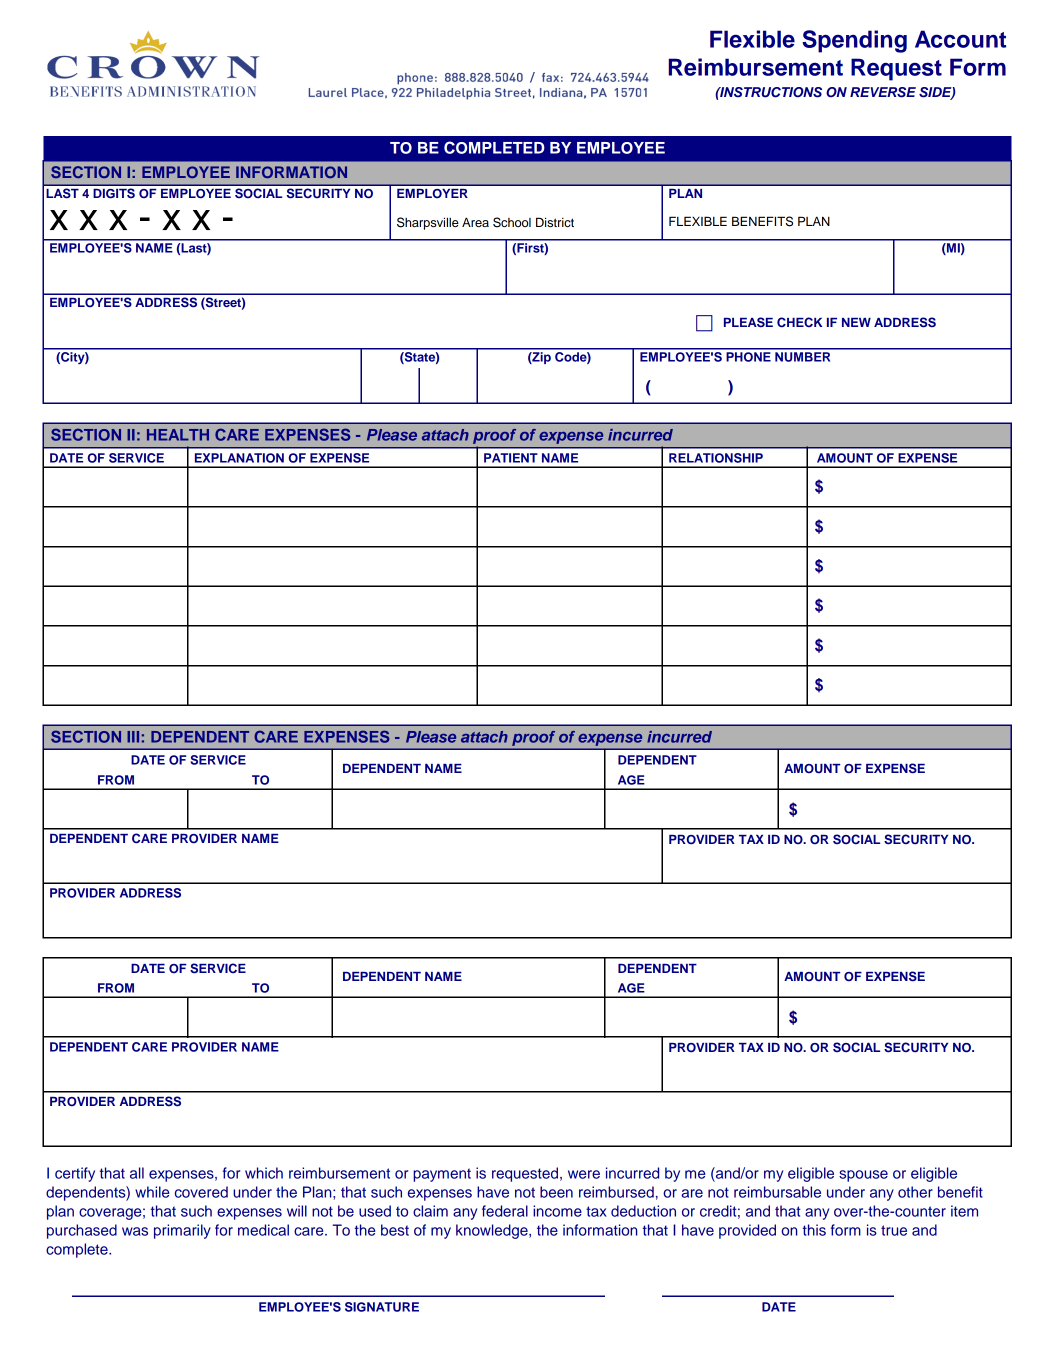 Image resolution: width=1054 pixels, height=1363 pixels. What do you see at coordinates (475, 222) in the screenshot?
I see `Area` at bounding box center [475, 222].
